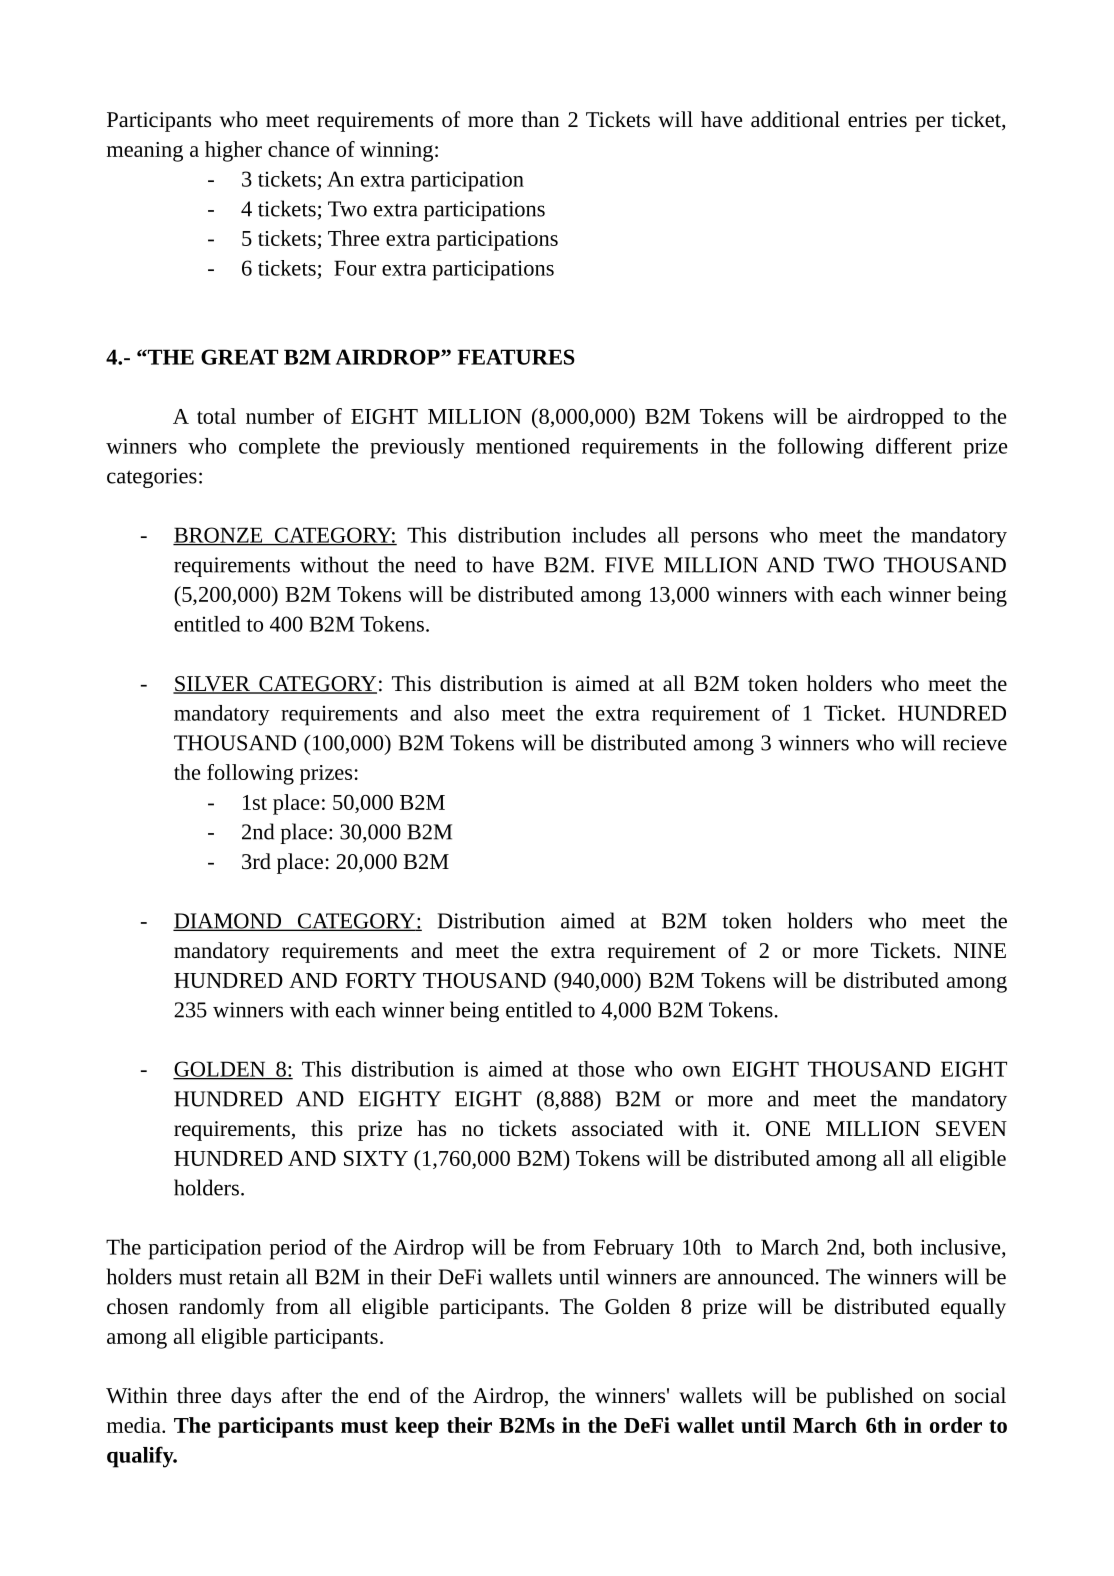 This screenshot has width=1114, height=1576. I want to click on recieve, so click(975, 743).
